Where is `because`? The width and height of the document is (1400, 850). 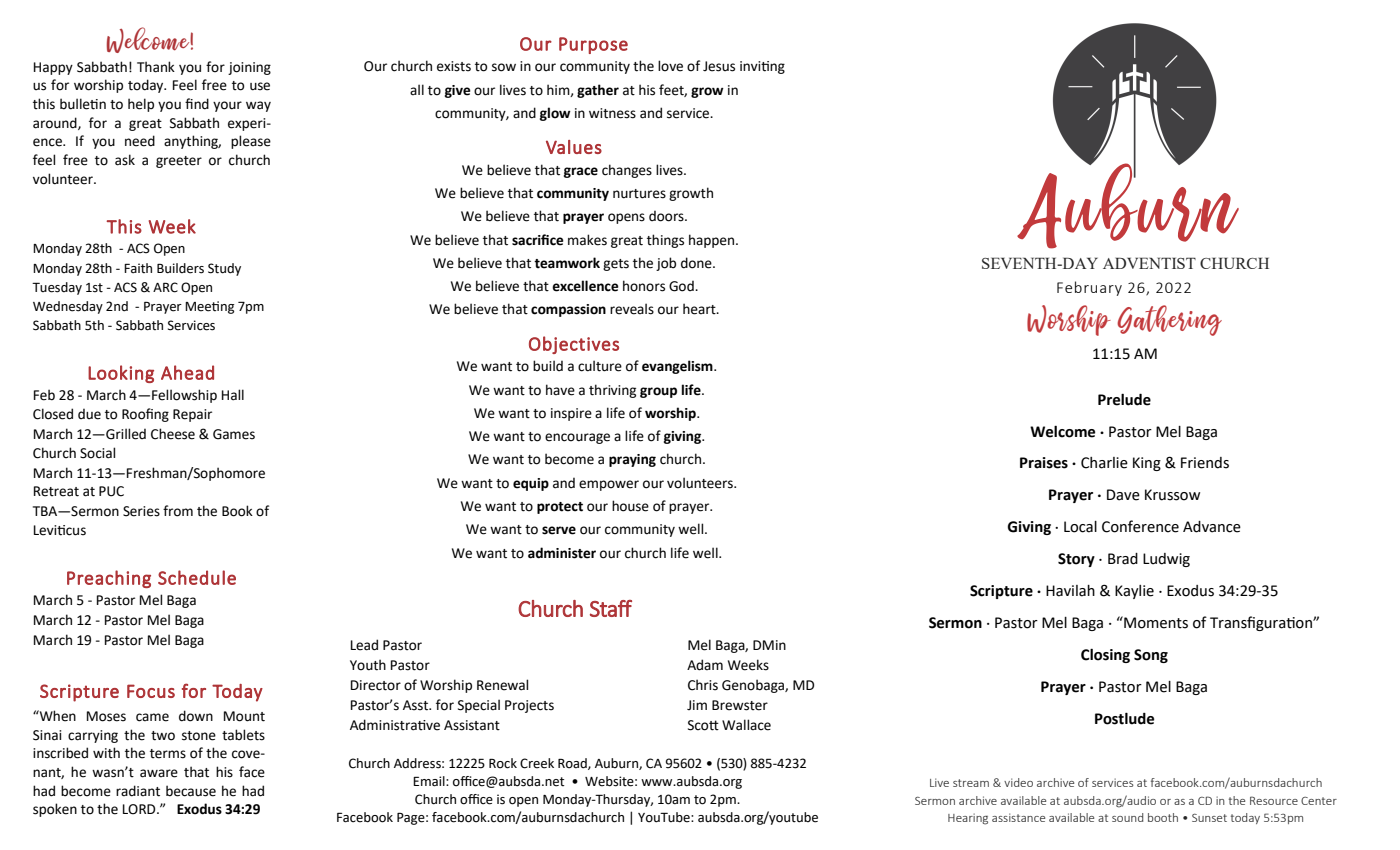 because is located at coordinates (191, 791).
